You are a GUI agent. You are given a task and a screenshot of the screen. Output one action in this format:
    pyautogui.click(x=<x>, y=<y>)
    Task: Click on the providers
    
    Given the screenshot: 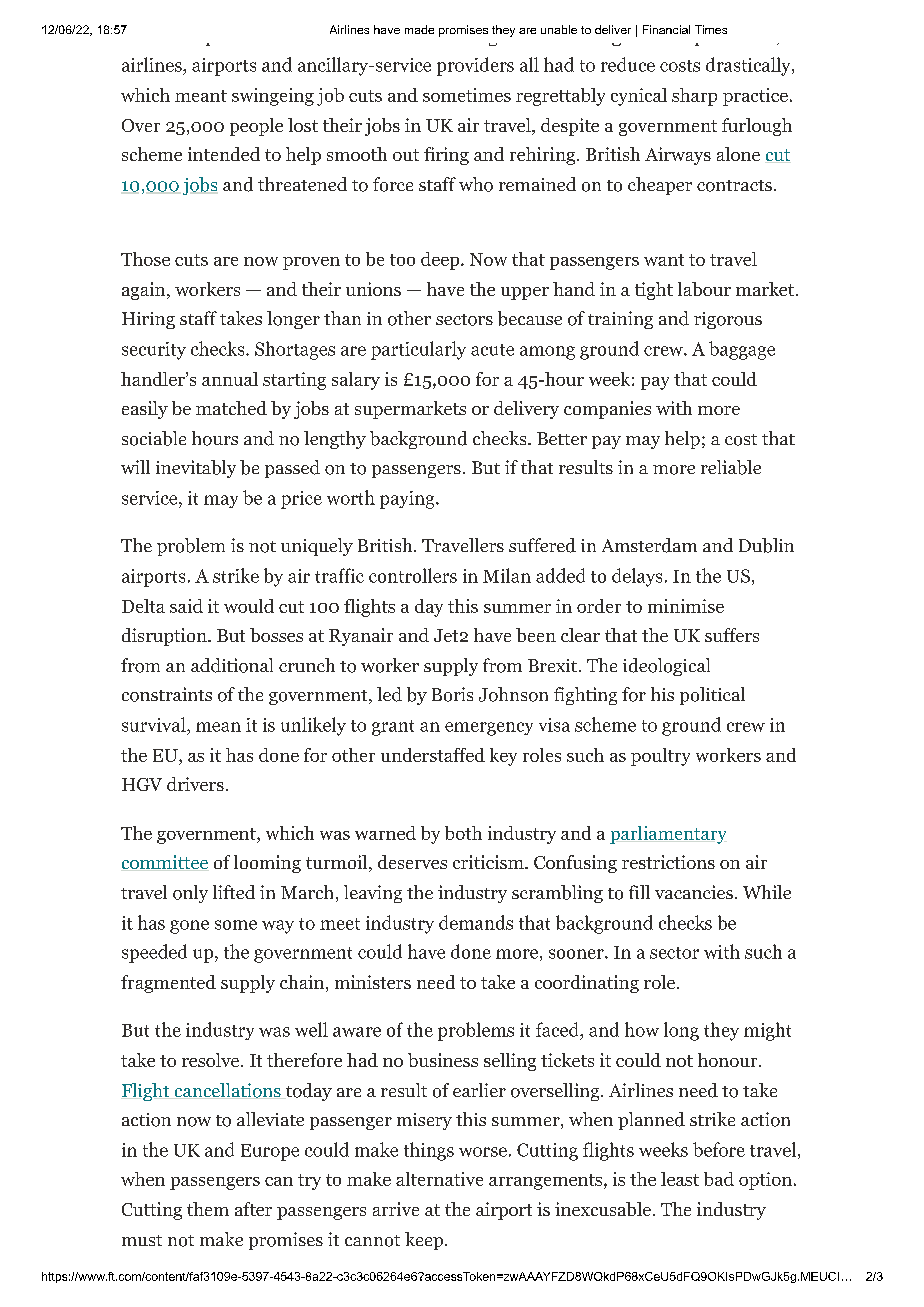 What is the action you would take?
    pyautogui.click(x=475, y=66)
